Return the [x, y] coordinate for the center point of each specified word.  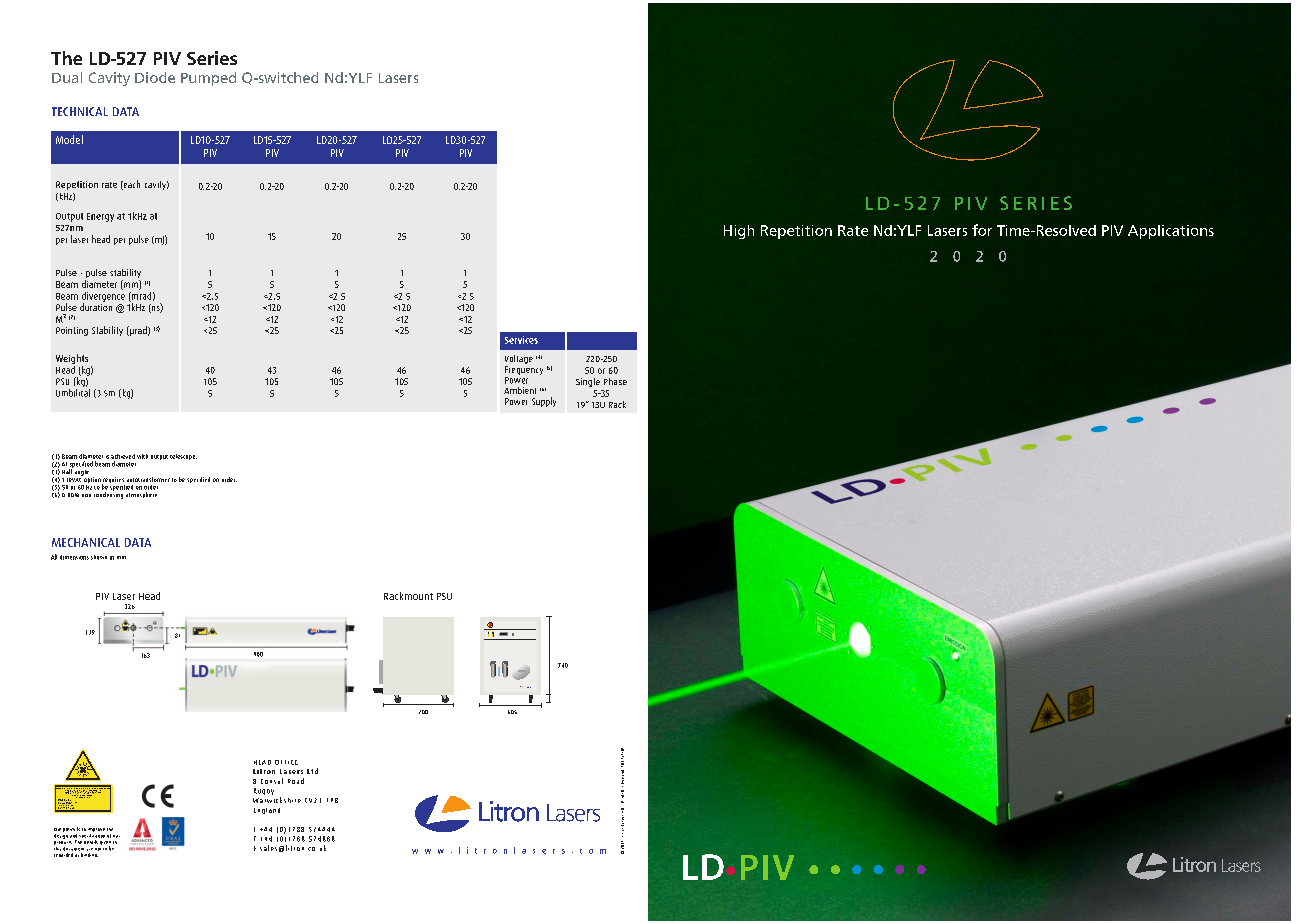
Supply [544, 402]
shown [99, 557]
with [142, 456]
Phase [615, 381]
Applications [1171, 232]
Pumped [208, 79]
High [739, 232]
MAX [60, 801]
